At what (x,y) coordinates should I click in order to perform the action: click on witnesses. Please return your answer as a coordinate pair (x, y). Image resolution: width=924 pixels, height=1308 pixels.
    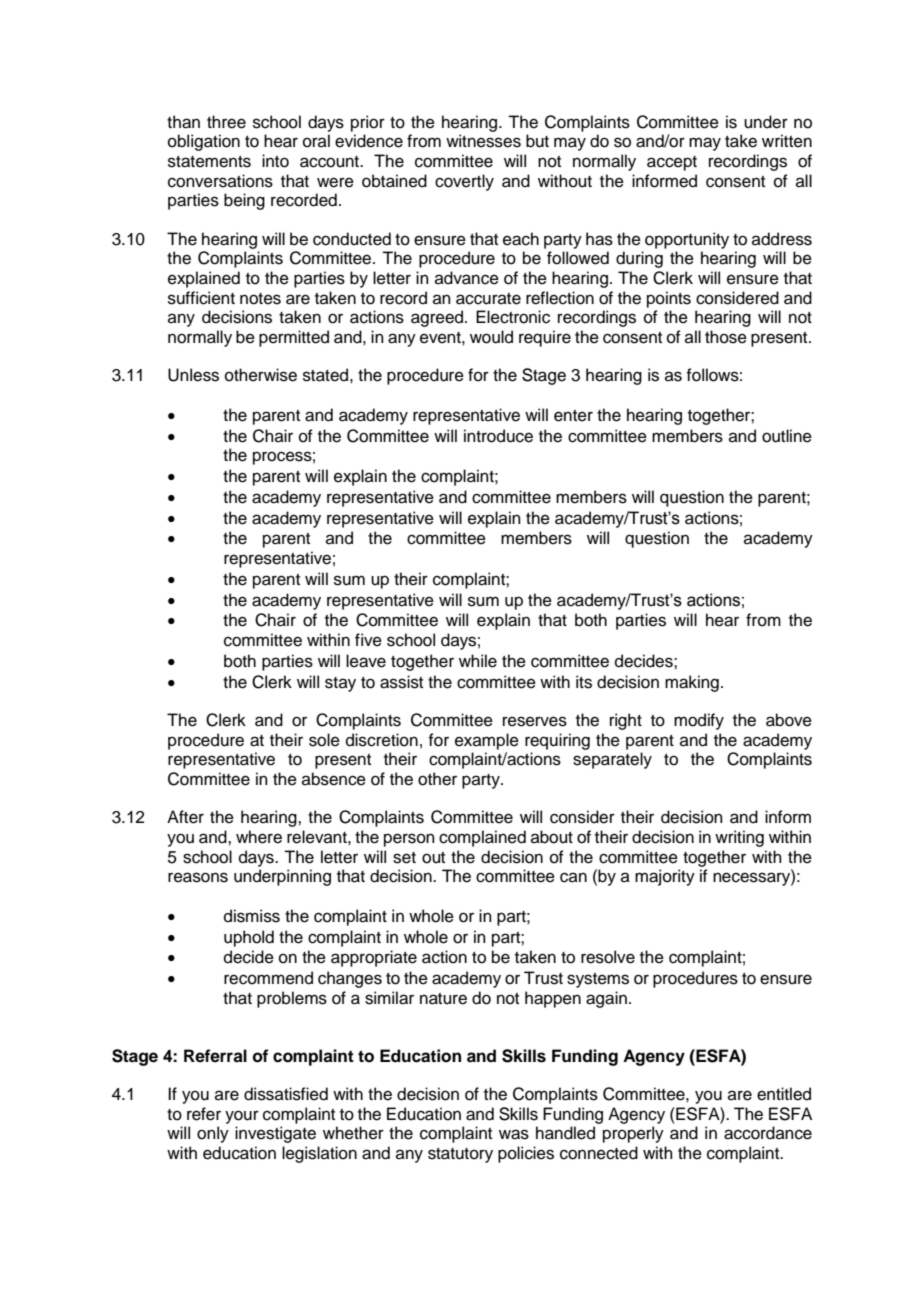
    Looking at the image, I should click on (483, 141).
